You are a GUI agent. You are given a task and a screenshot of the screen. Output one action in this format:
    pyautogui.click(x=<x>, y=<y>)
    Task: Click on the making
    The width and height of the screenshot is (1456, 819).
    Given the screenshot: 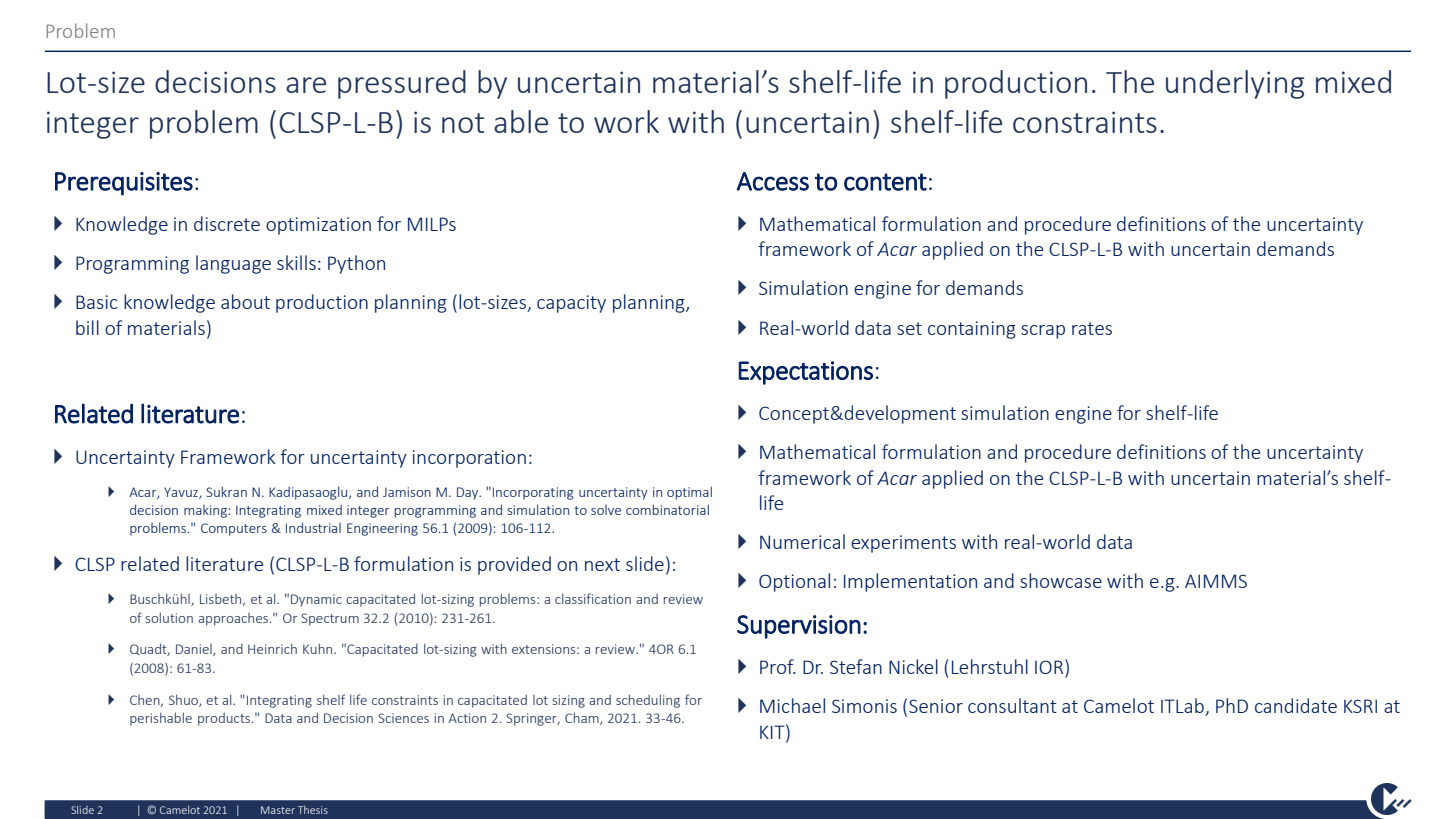 What is the action you would take?
    pyautogui.click(x=206, y=511)
